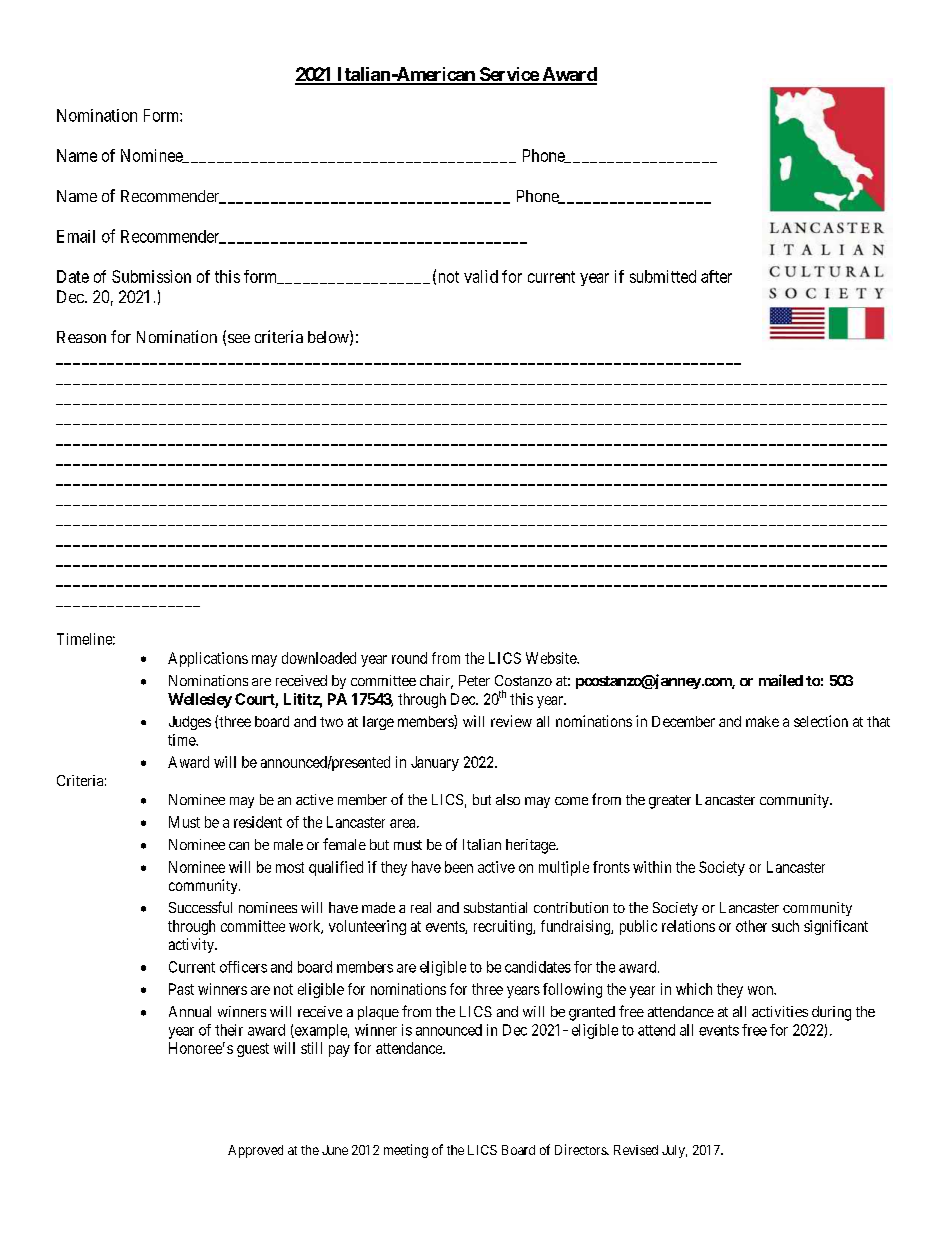  I want to click on substantial, so click(495, 907).
